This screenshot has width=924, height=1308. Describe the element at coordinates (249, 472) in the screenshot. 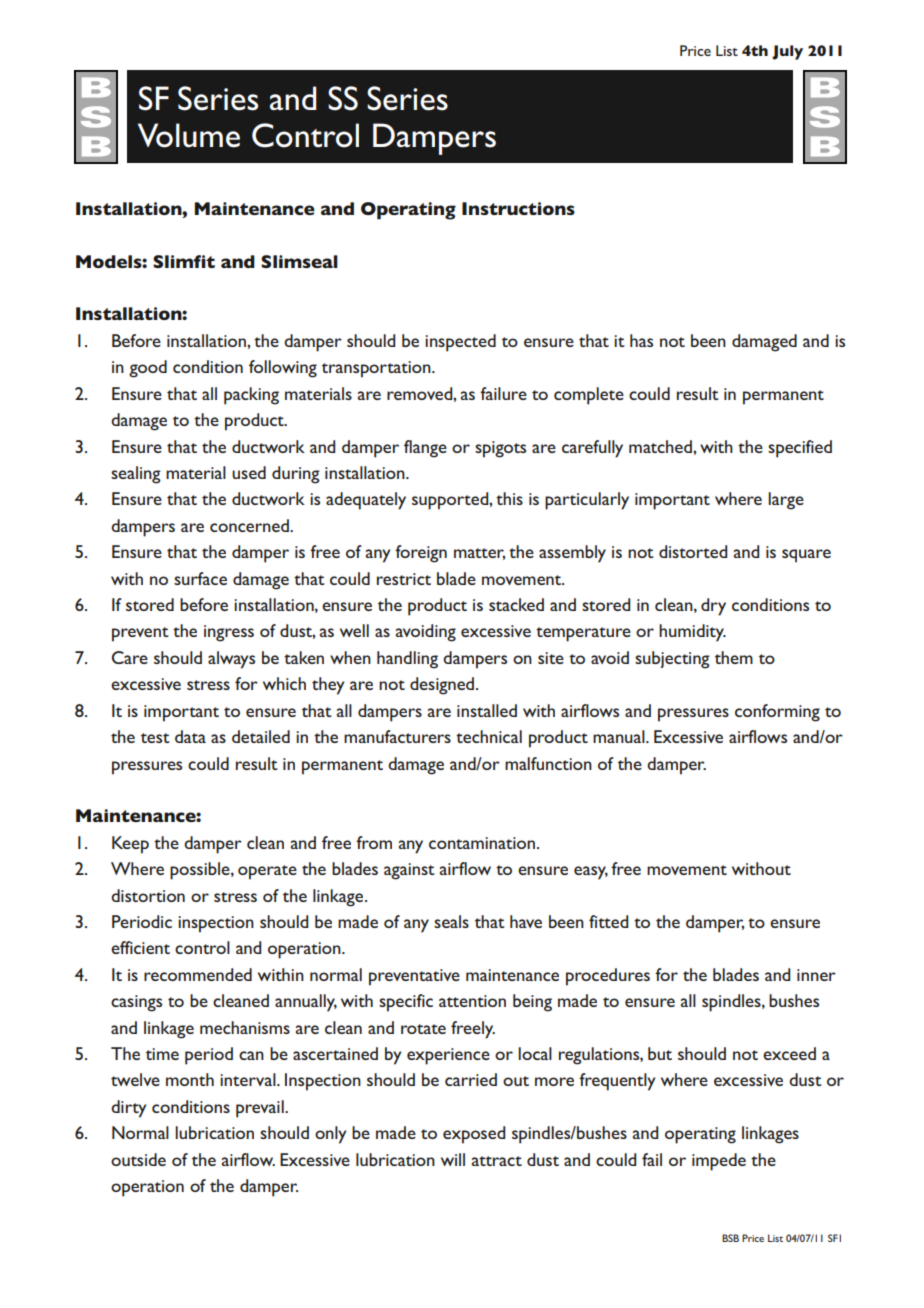

I see `used` at that location.
